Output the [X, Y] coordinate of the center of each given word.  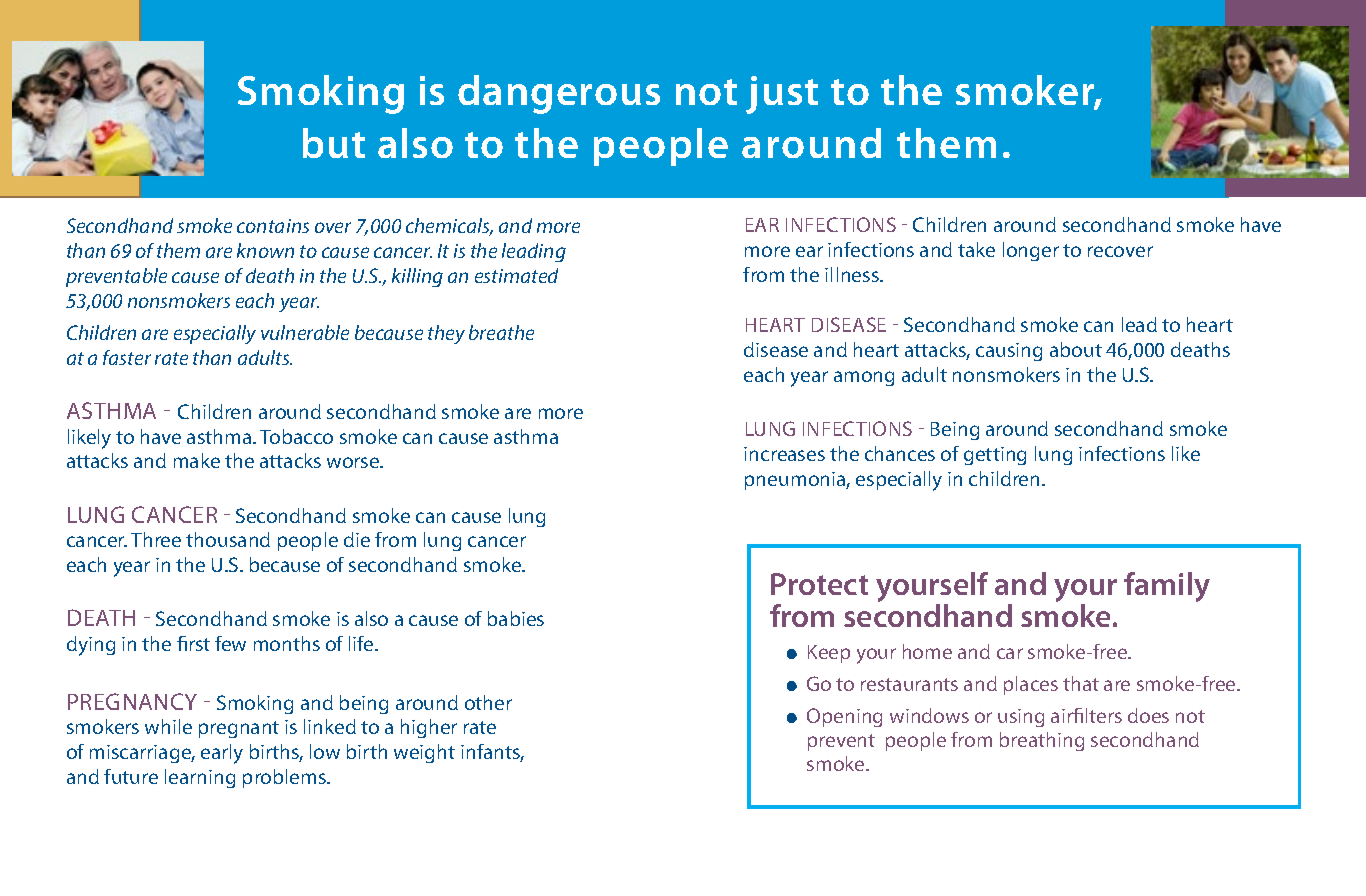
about [1076, 349]
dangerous [559, 94]
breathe [501, 332]
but [334, 143]
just [782, 95]
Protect [819, 584]
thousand [228, 539]
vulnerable [305, 332]
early [222, 754]
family [1167, 587]
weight [424, 753]
